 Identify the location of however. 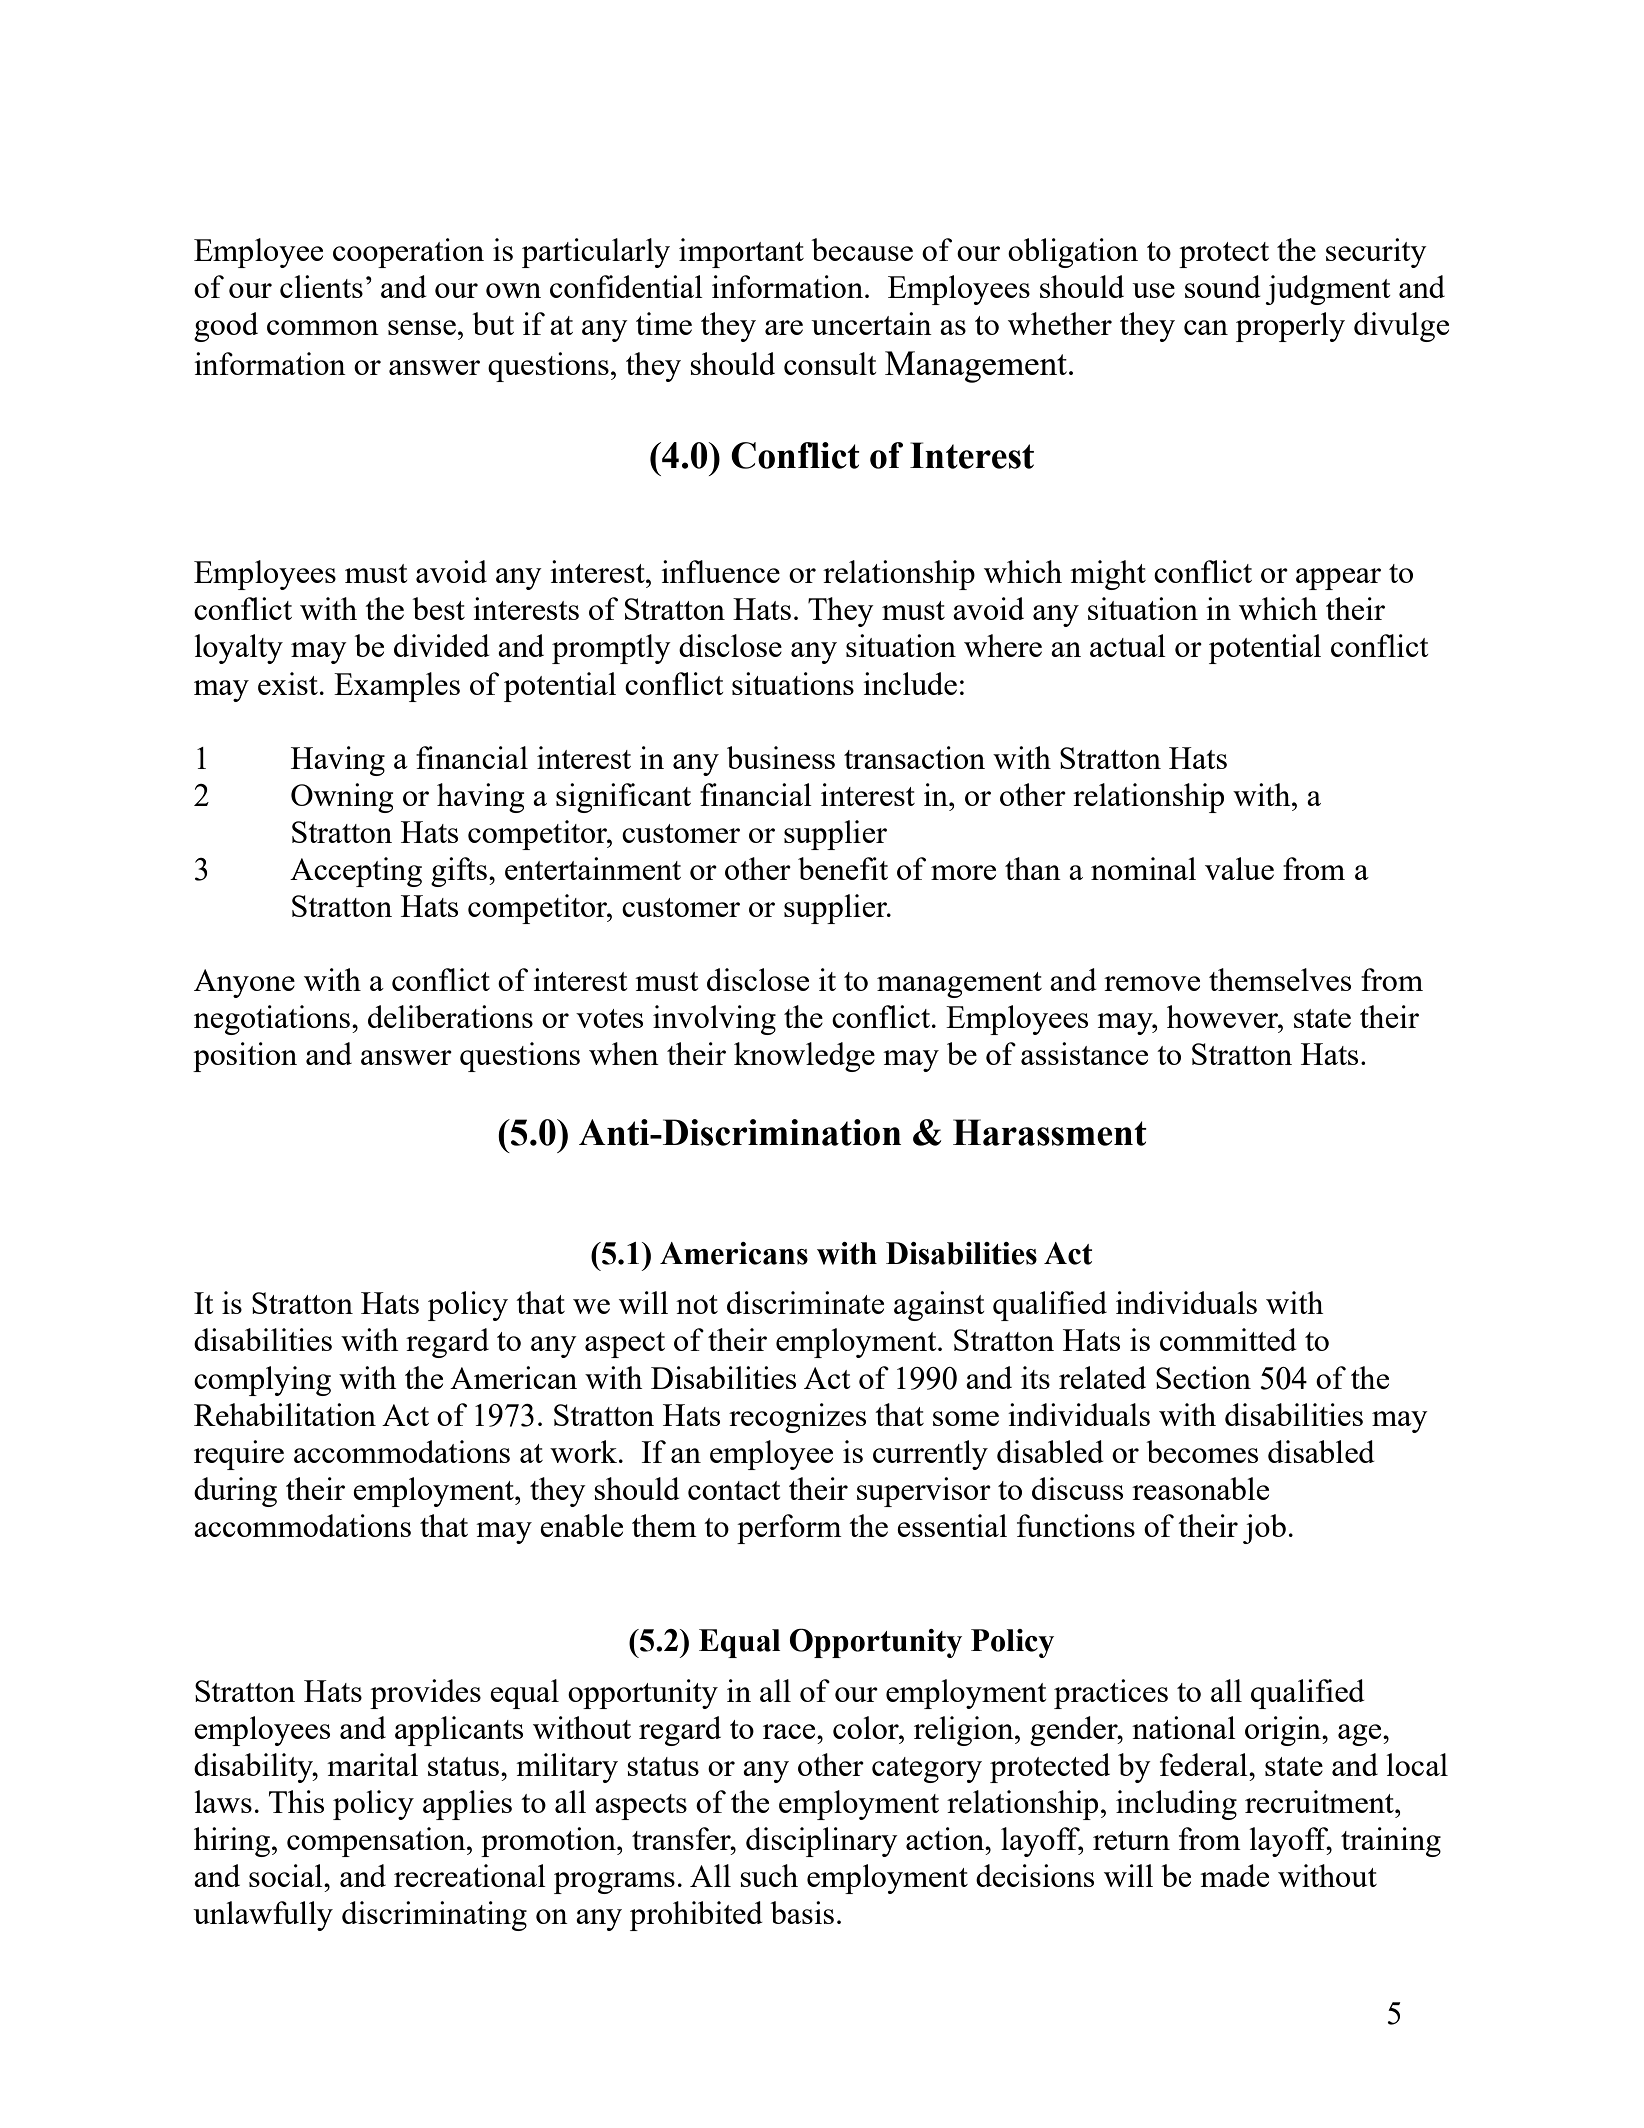
(1223, 1016).
